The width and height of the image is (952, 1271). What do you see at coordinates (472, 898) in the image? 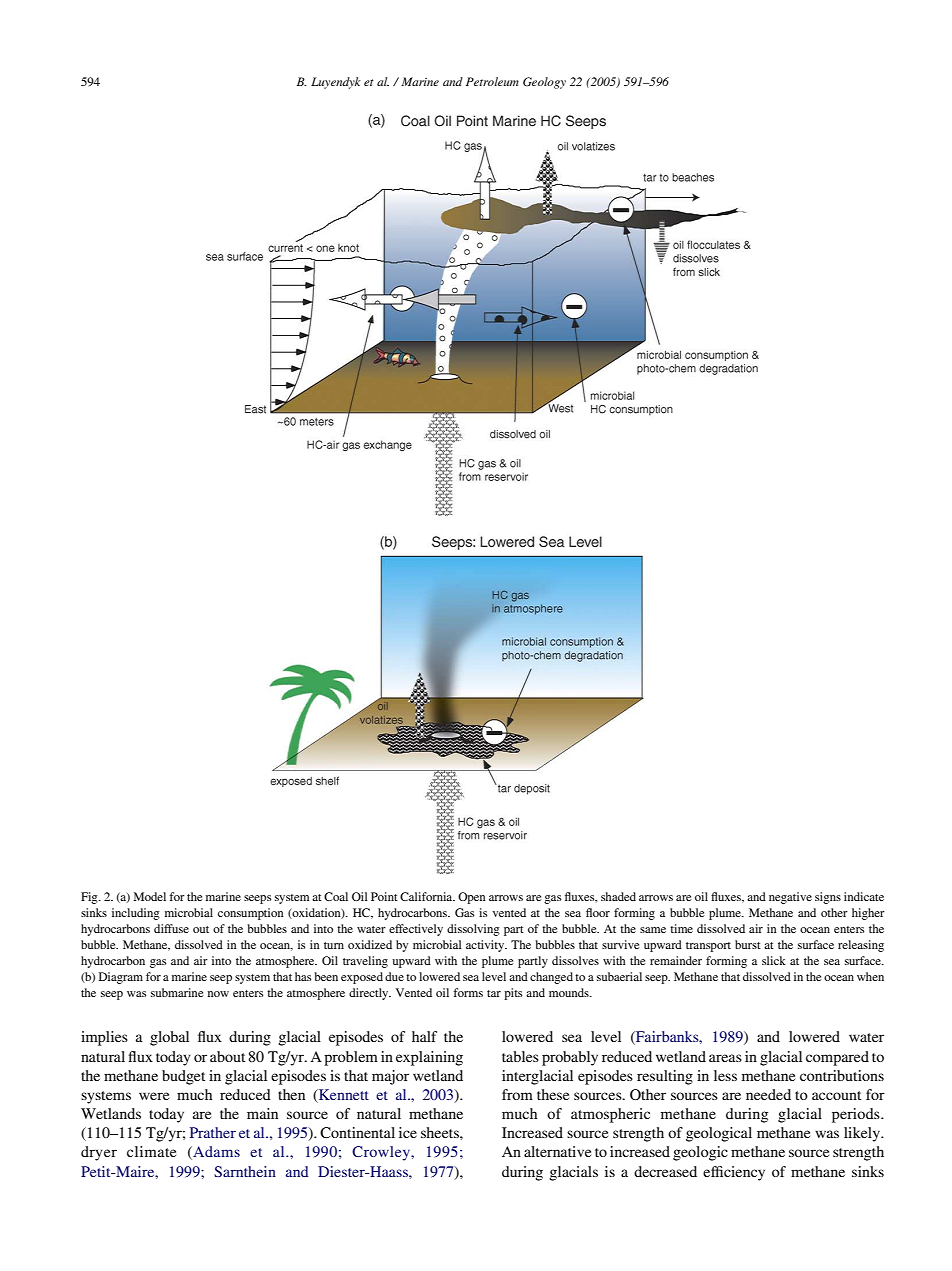
I see `Open` at bounding box center [472, 898].
